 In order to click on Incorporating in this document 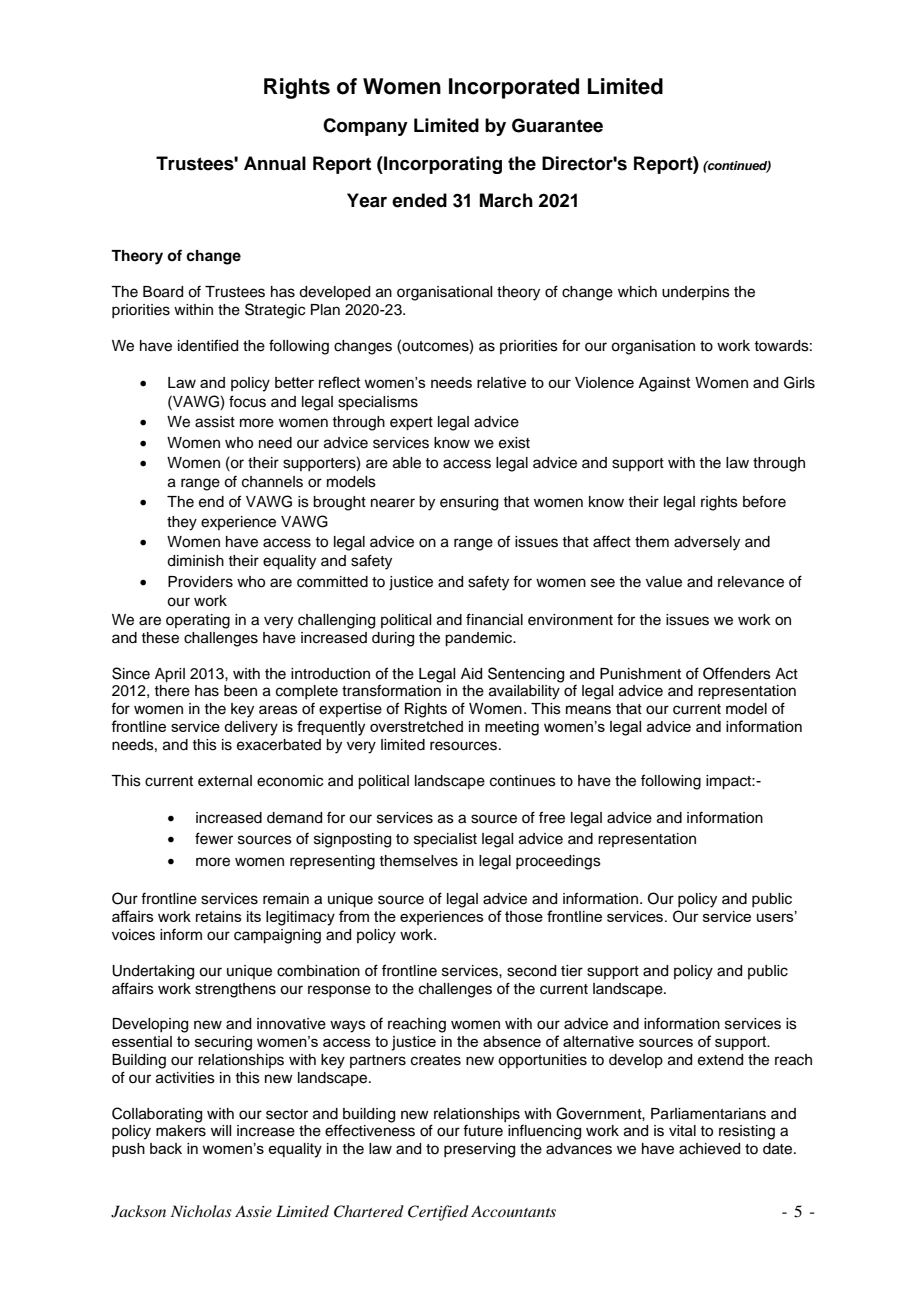, I will do `click(442, 165)`.
